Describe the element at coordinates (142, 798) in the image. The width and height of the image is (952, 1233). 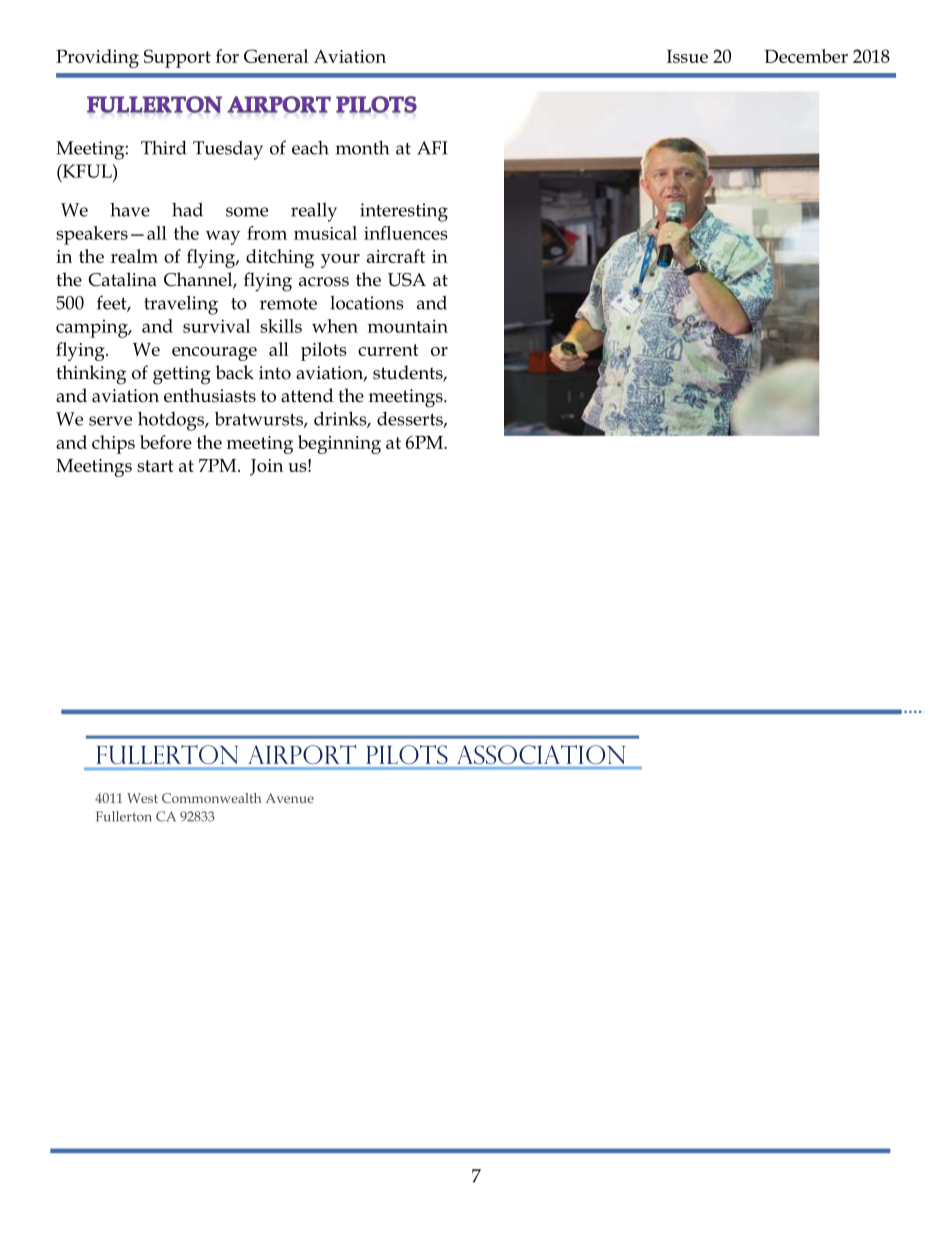
I see `West` at that location.
